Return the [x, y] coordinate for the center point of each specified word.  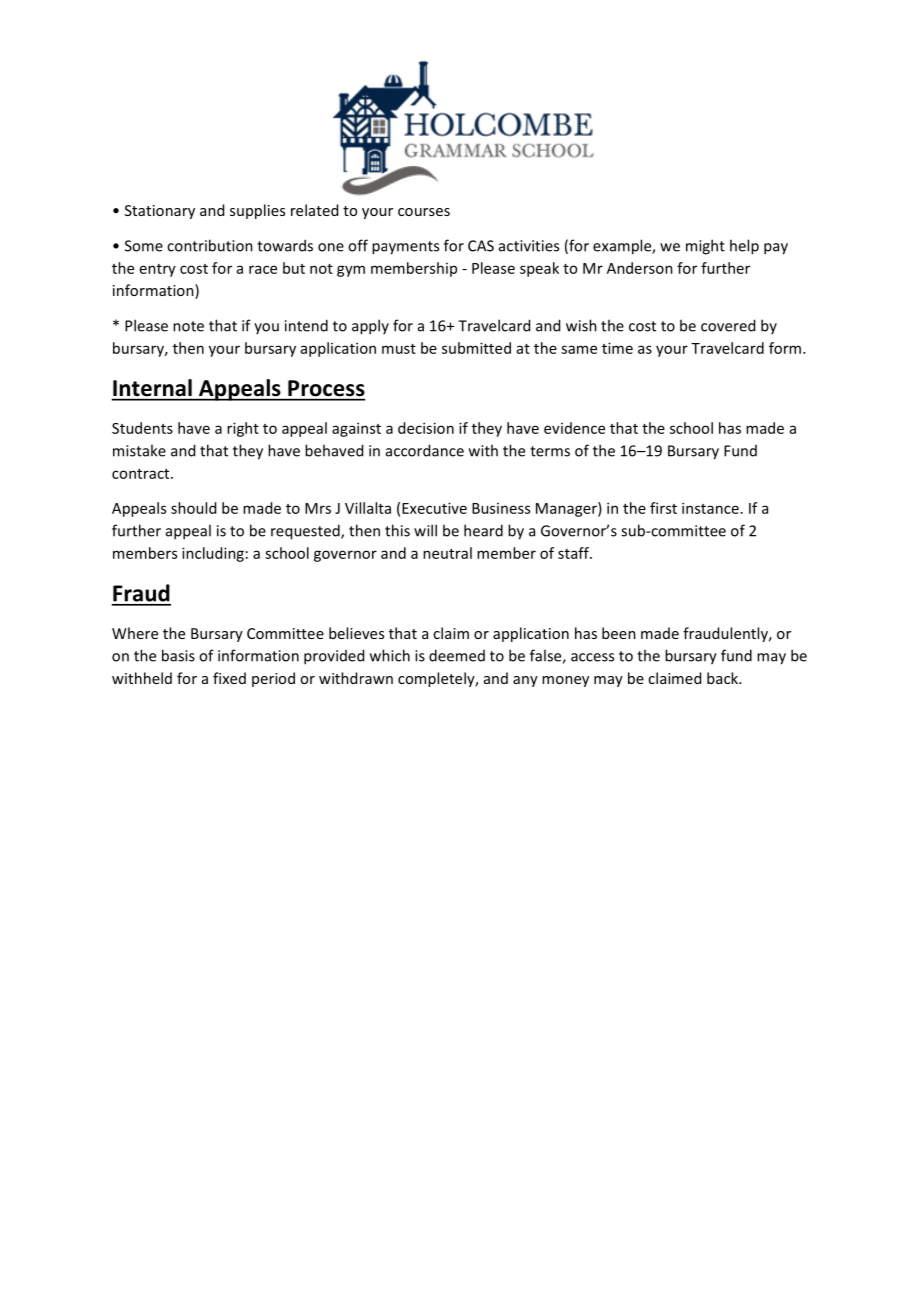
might [705, 247]
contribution [210, 245]
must [399, 349]
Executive [434, 508]
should [193, 508]
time [617, 348]
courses [424, 212]
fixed [229, 678]
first [663, 508]
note [188, 326]
